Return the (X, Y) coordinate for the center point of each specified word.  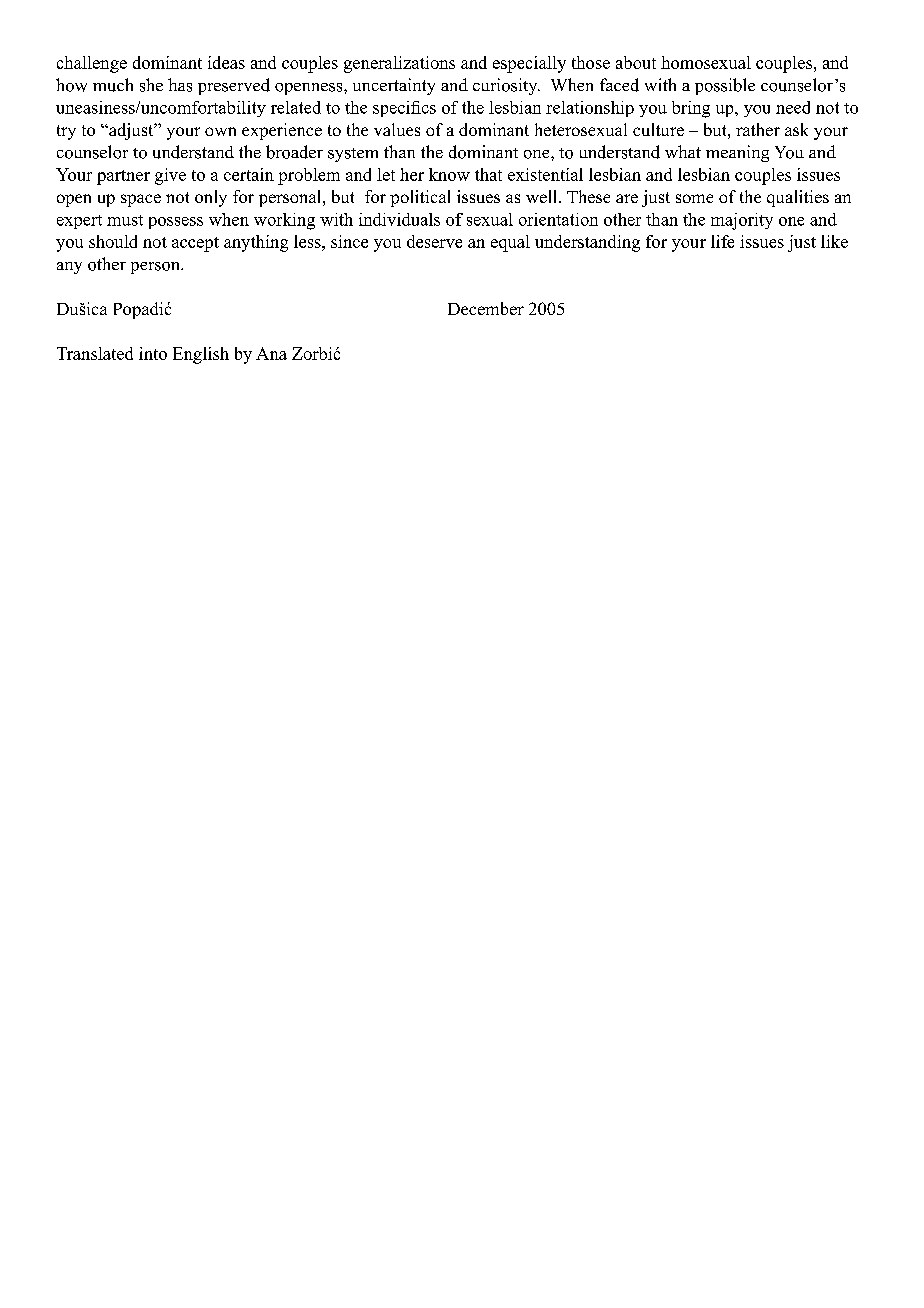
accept (195, 244)
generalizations (399, 64)
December (486, 308)
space (141, 200)
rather (758, 129)
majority (742, 221)
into (153, 353)
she (151, 85)
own (220, 131)
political (420, 198)
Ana (271, 353)
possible (725, 86)
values (397, 129)
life (722, 241)
